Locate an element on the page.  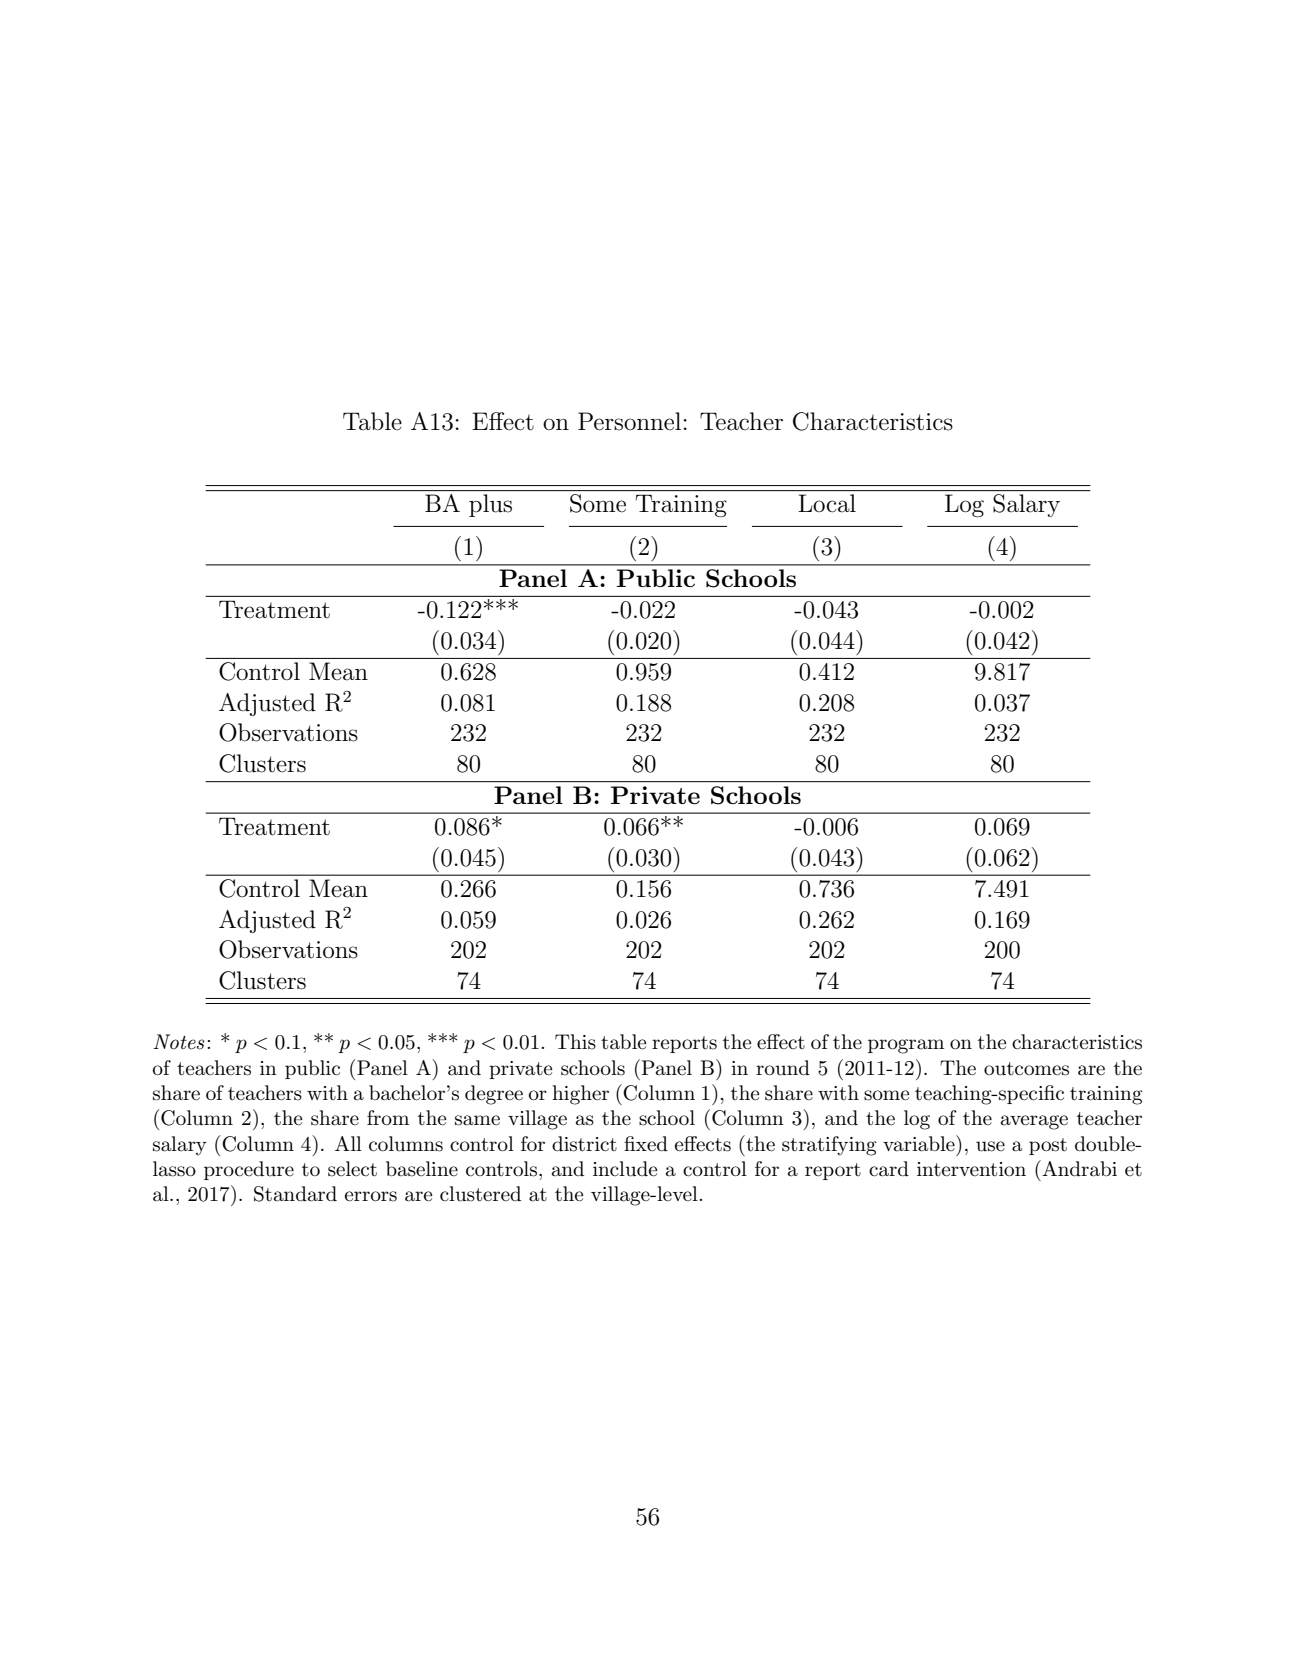
Standard is located at coordinates (295, 1194).
